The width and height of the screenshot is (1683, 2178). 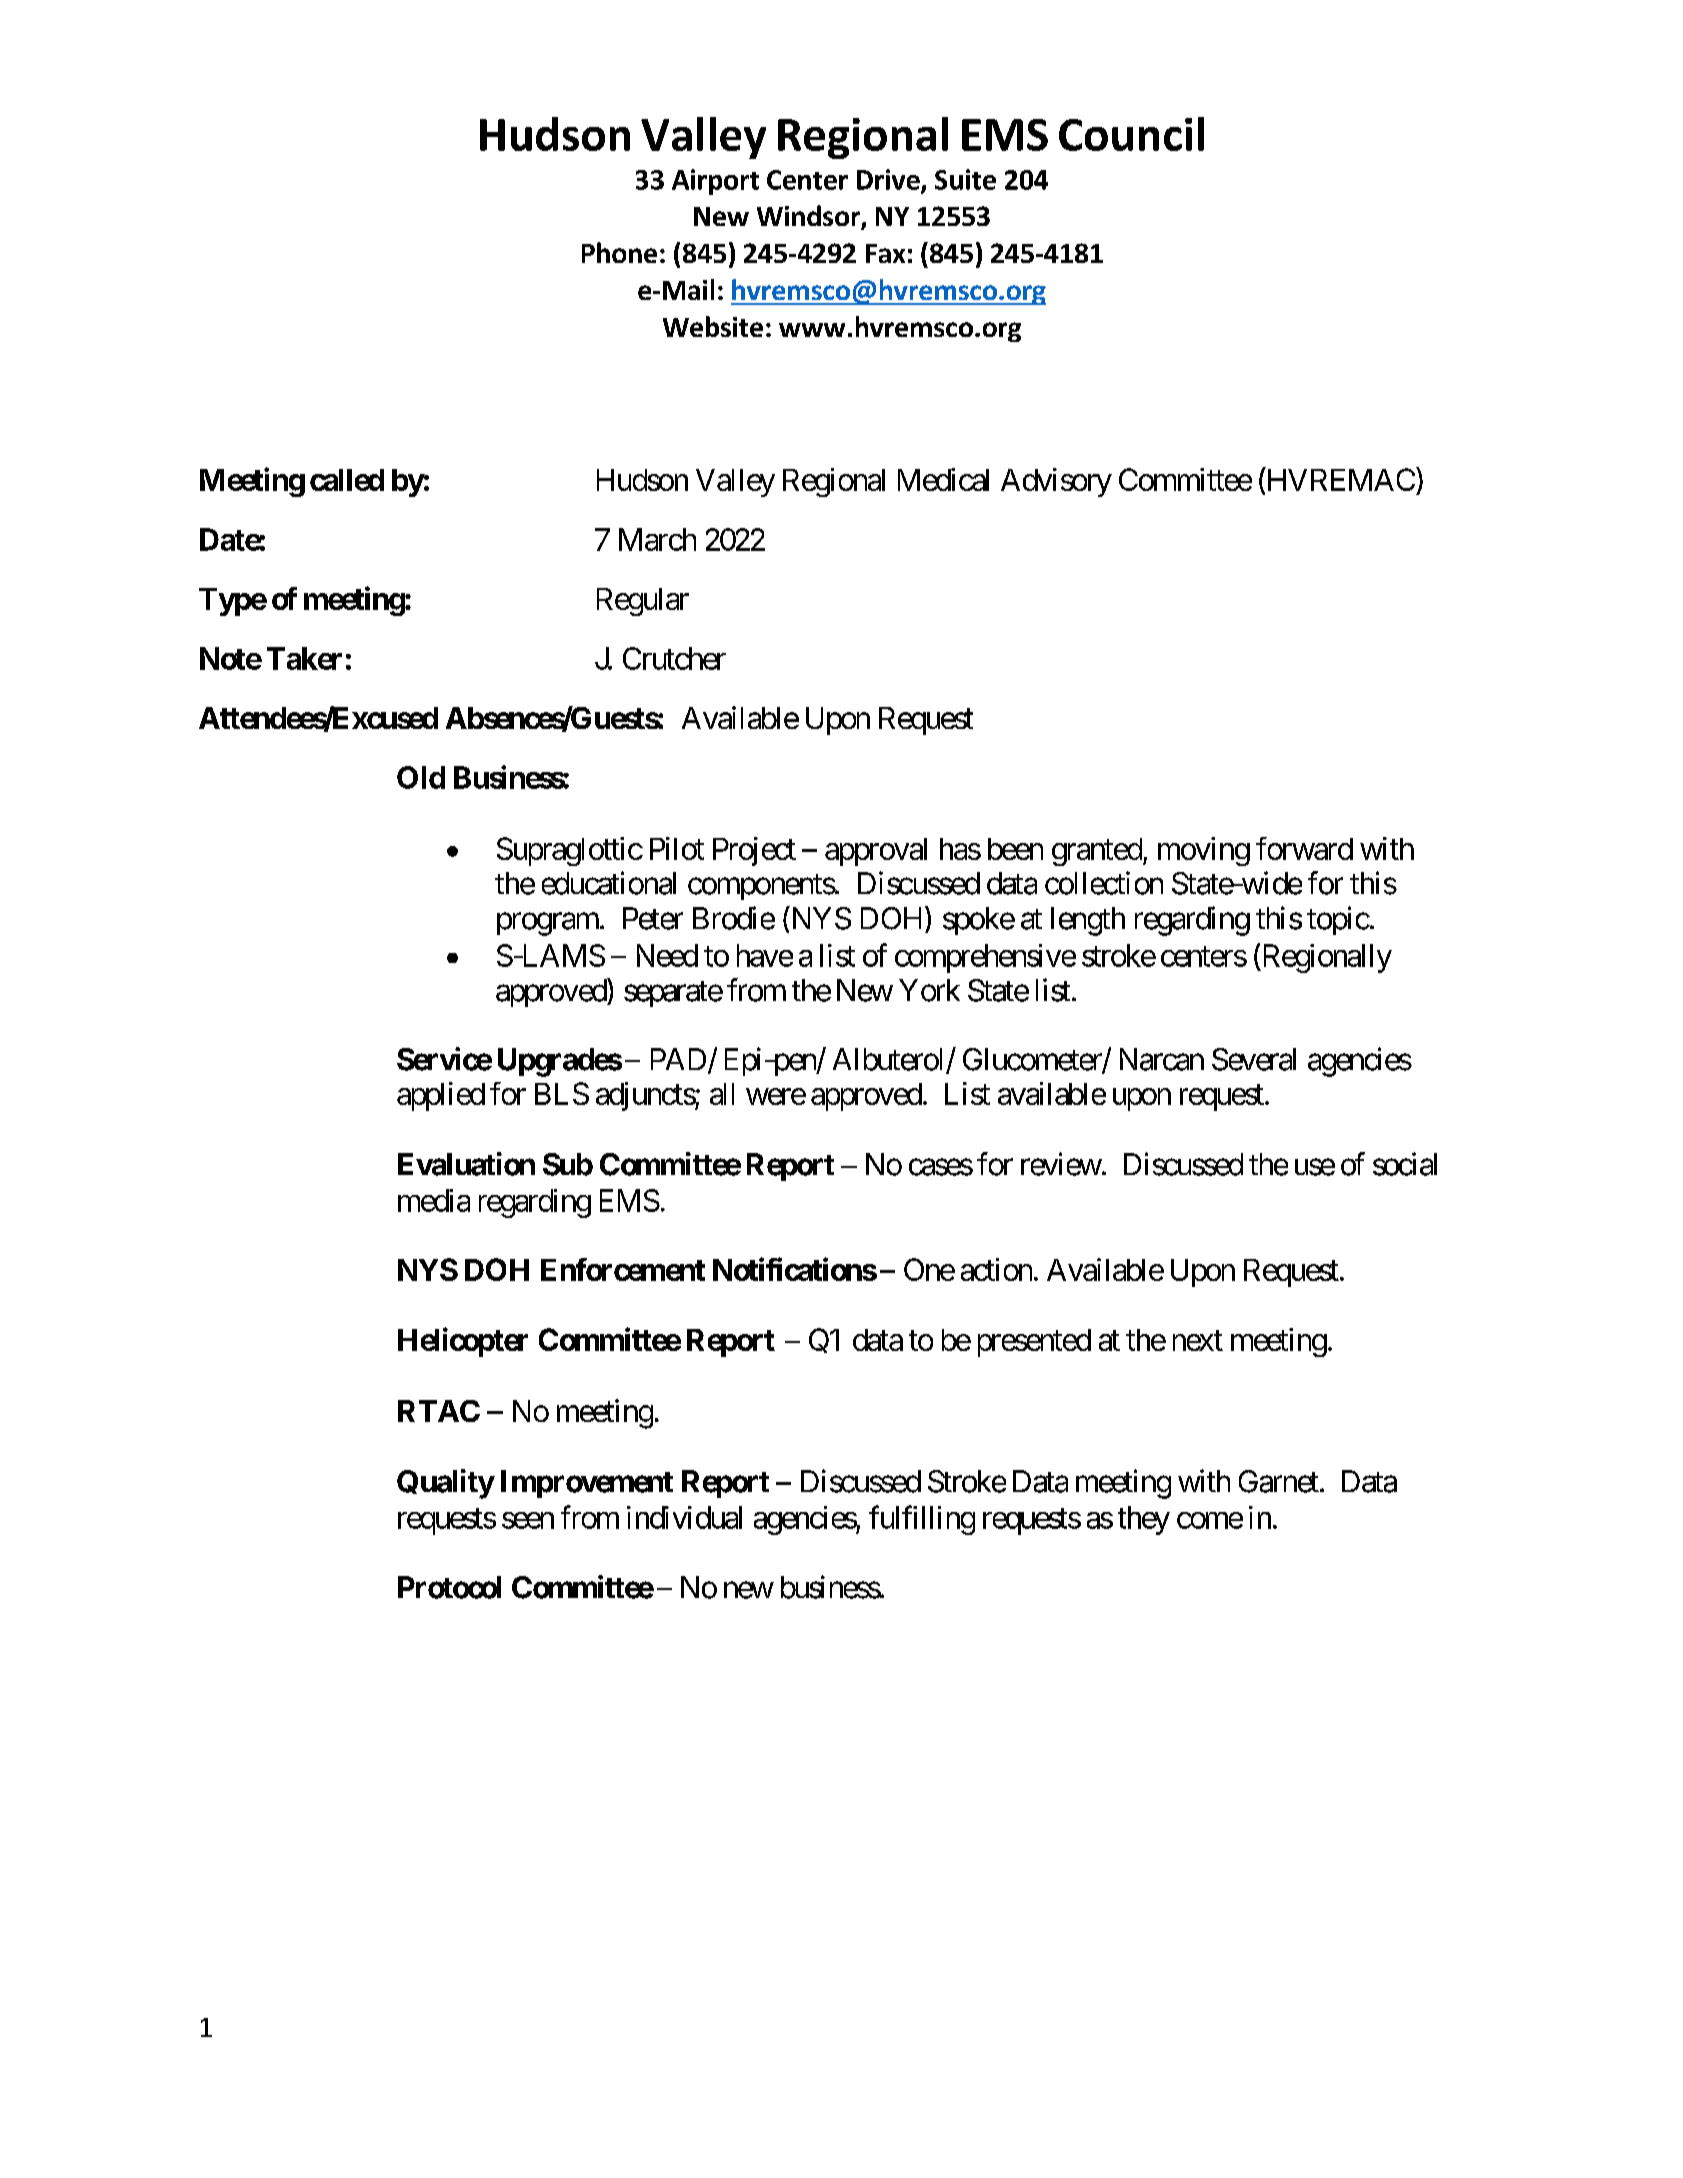 What do you see at coordinates (619, 252) in the screenshot?
I see `Phone` at bounding box center [619, 252].
